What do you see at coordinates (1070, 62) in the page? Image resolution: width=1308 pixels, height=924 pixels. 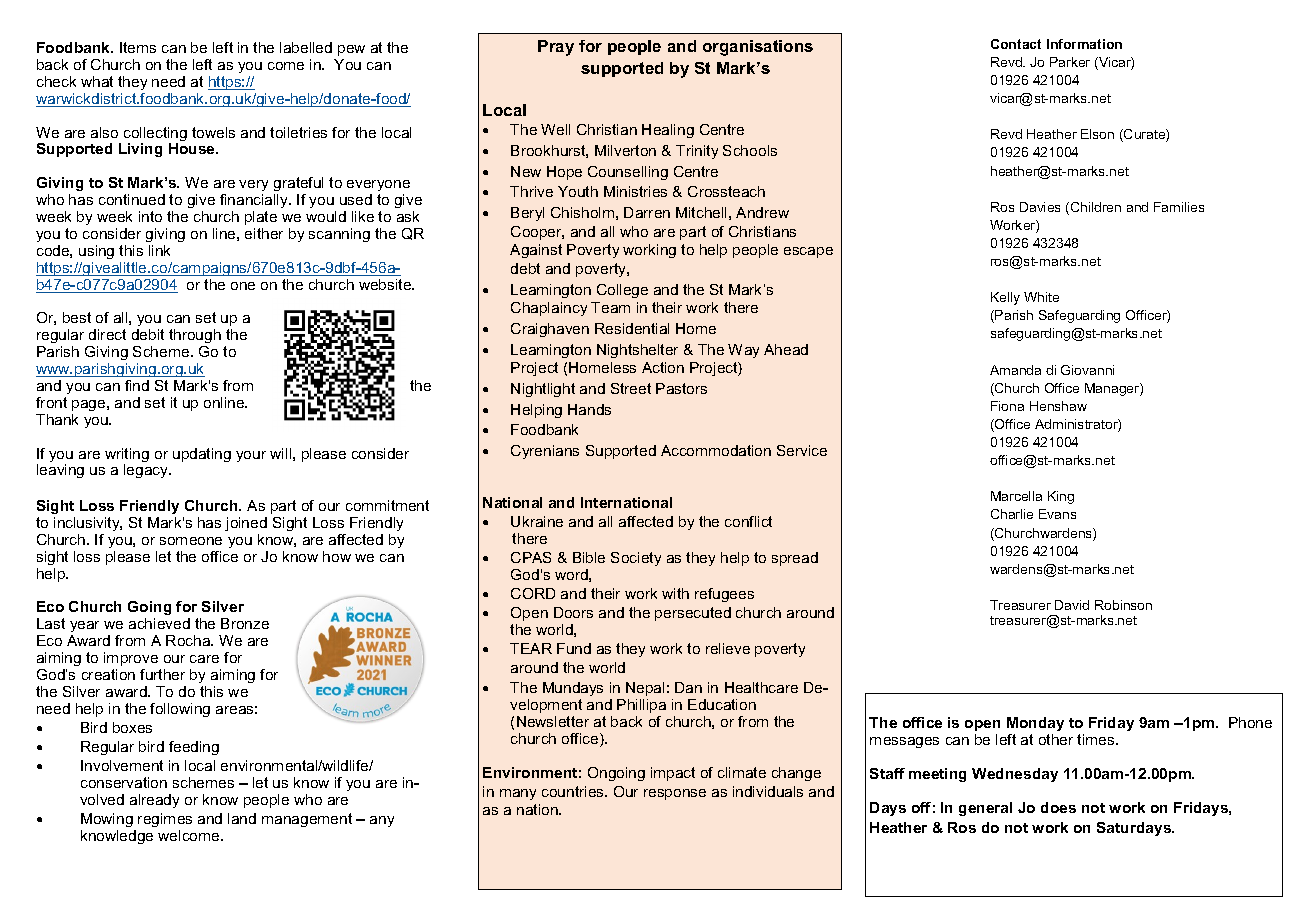 I see `Parker` at bounding box center [1070, 62].
